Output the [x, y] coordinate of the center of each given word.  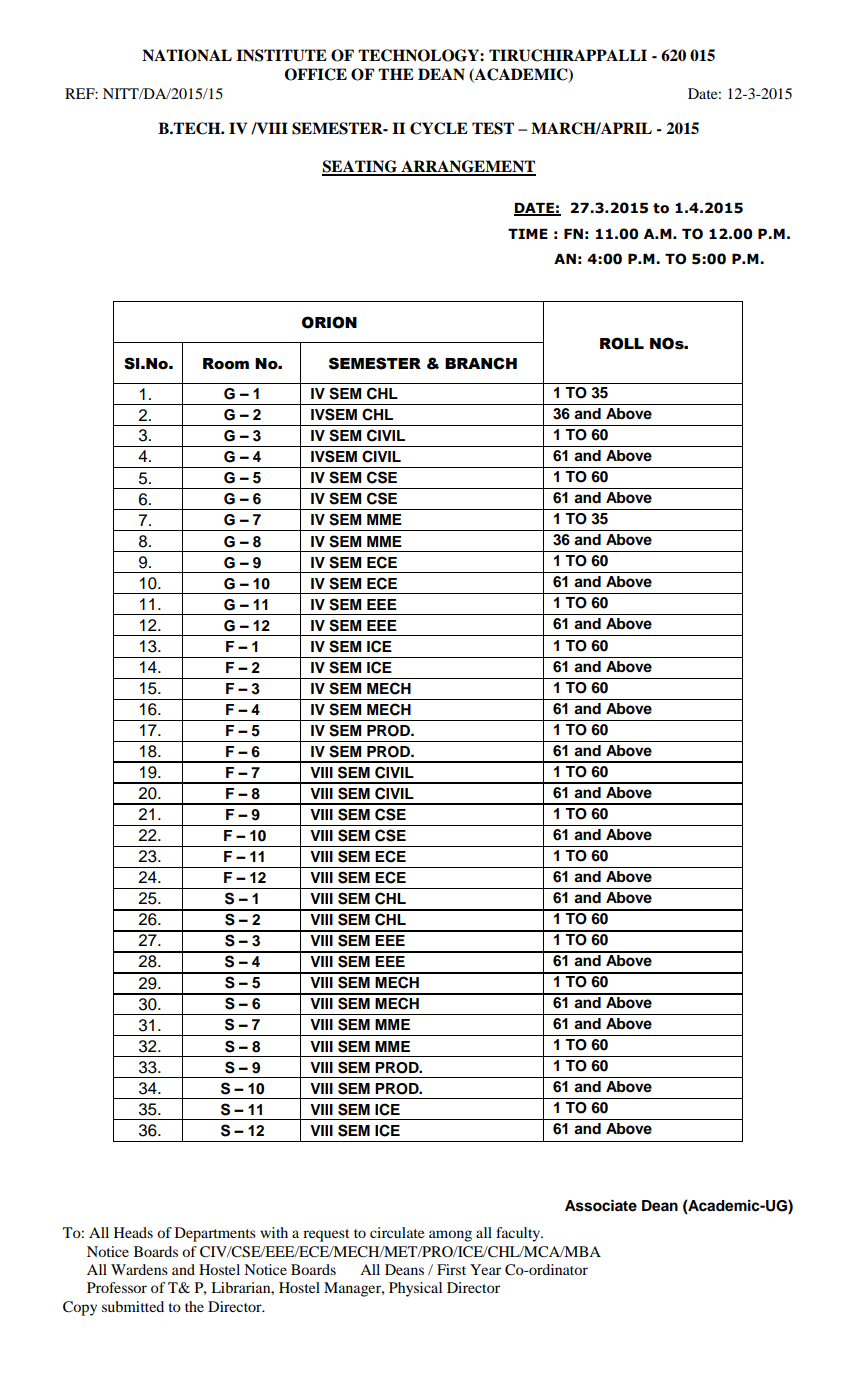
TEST [493, 128]
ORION [329, 322]
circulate [397, 1232]
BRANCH [481, 363]
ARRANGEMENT [467, 167]
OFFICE [316, 74]
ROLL [622, 343]
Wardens [139, 1269]
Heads [133, 1232]
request [326, 1235]
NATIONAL [187, 55]
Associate [601, 1206]
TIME [528, 234]
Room [226, 364]
